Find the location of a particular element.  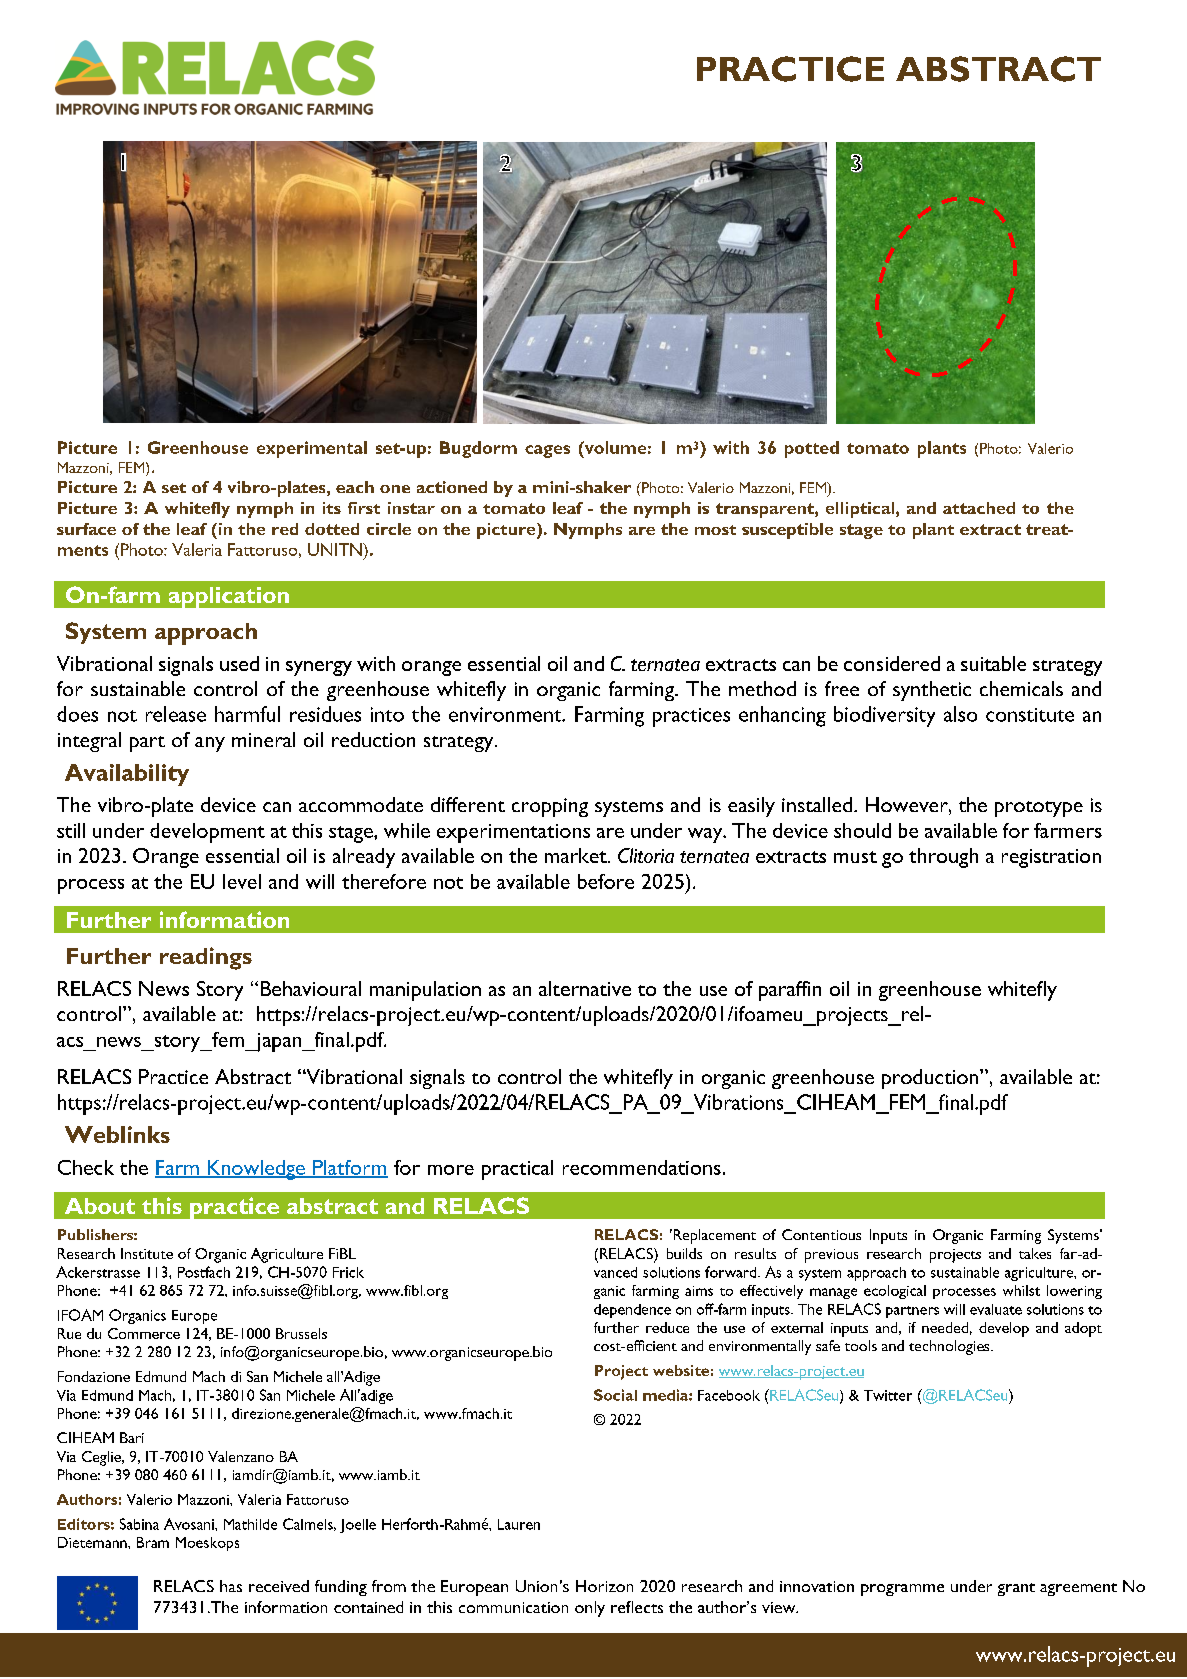

market is located at coordinates (577, 855).
